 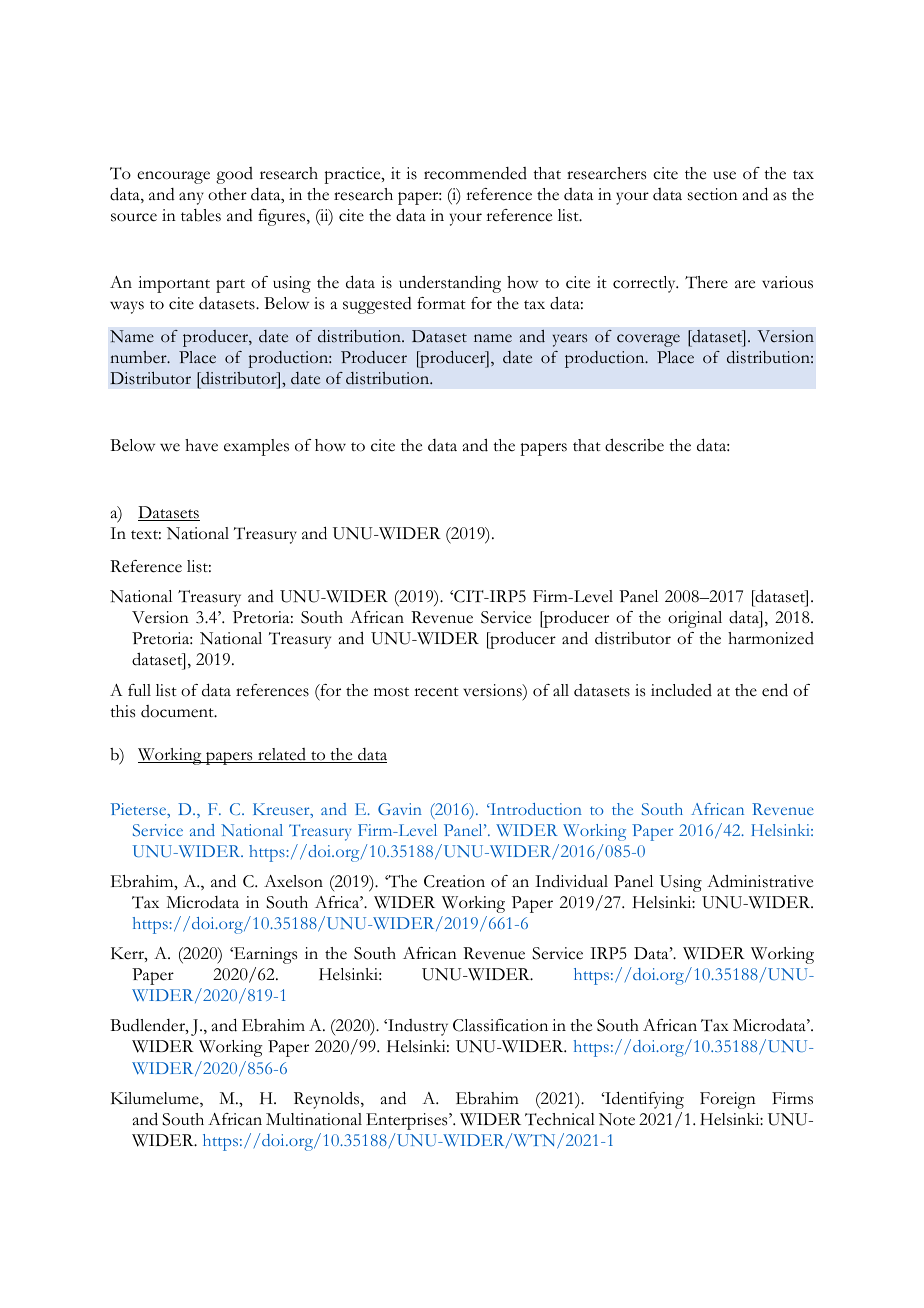 What do you see at coordinates (328, 1100) in the screenshot?
I see `Reynolds` at bounding box center [328, 1100].
